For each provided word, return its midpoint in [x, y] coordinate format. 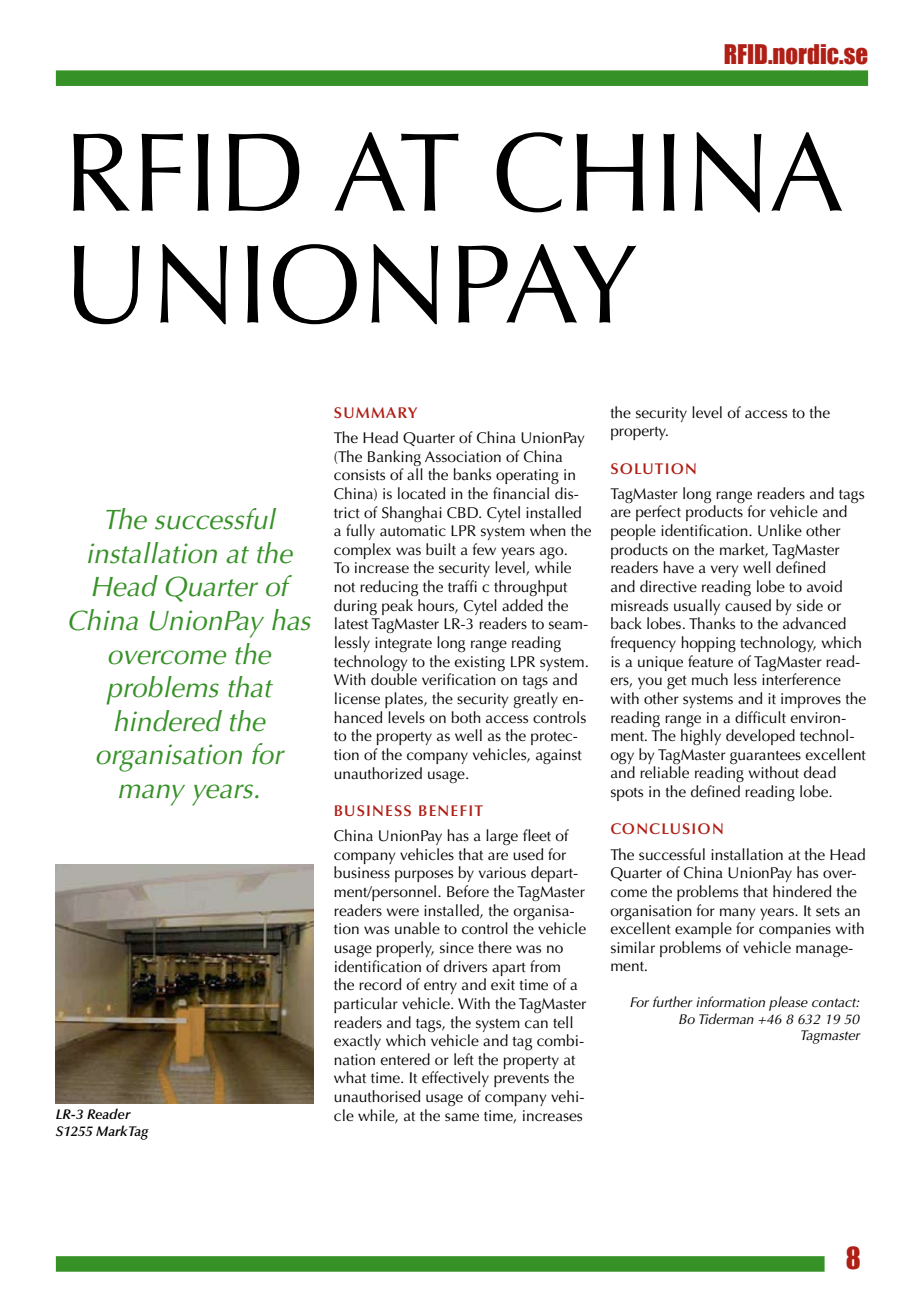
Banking [394, 458]
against [559, 756]
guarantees [765, 757]
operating [527, 476]
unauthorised [377, 1096]
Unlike [780, 530]
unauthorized [378, 773]
